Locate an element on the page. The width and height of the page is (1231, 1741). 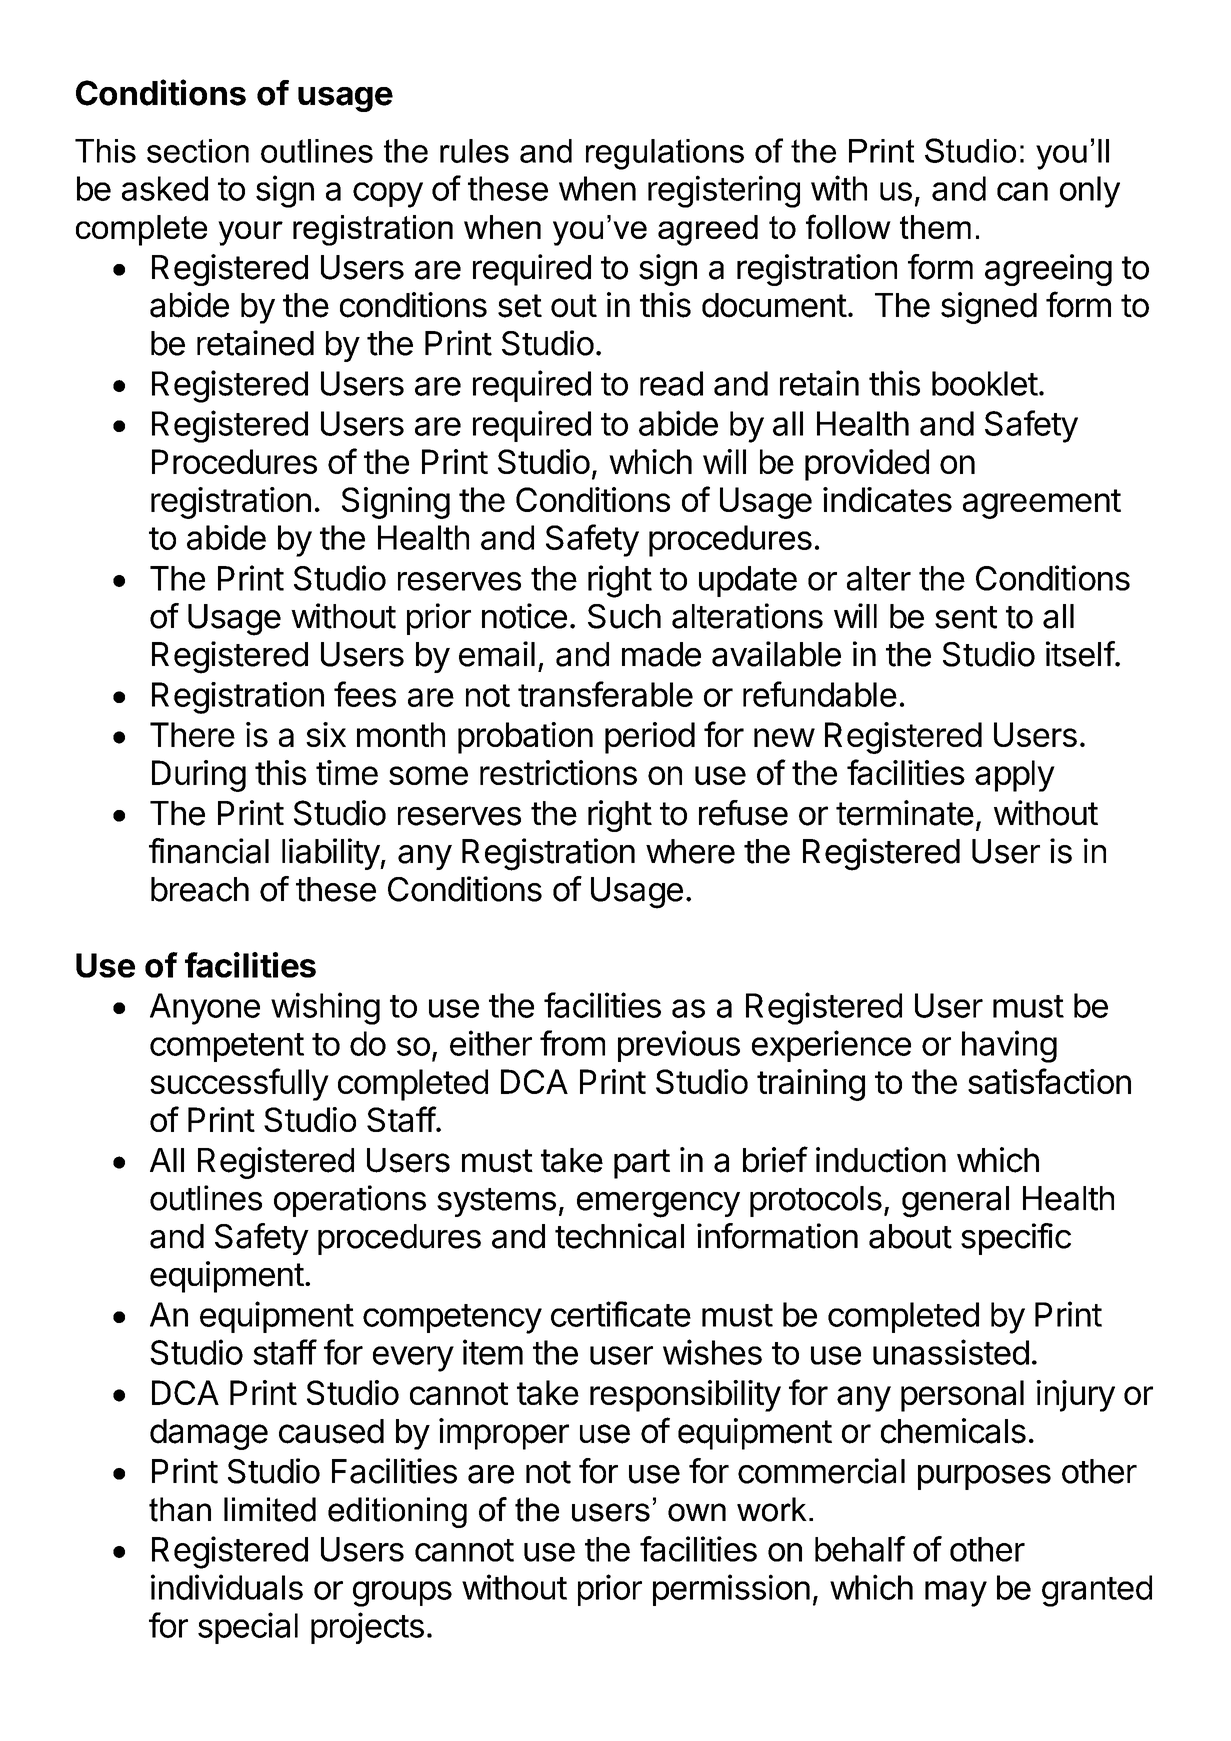
sent is located at coordinates (966, 617).
